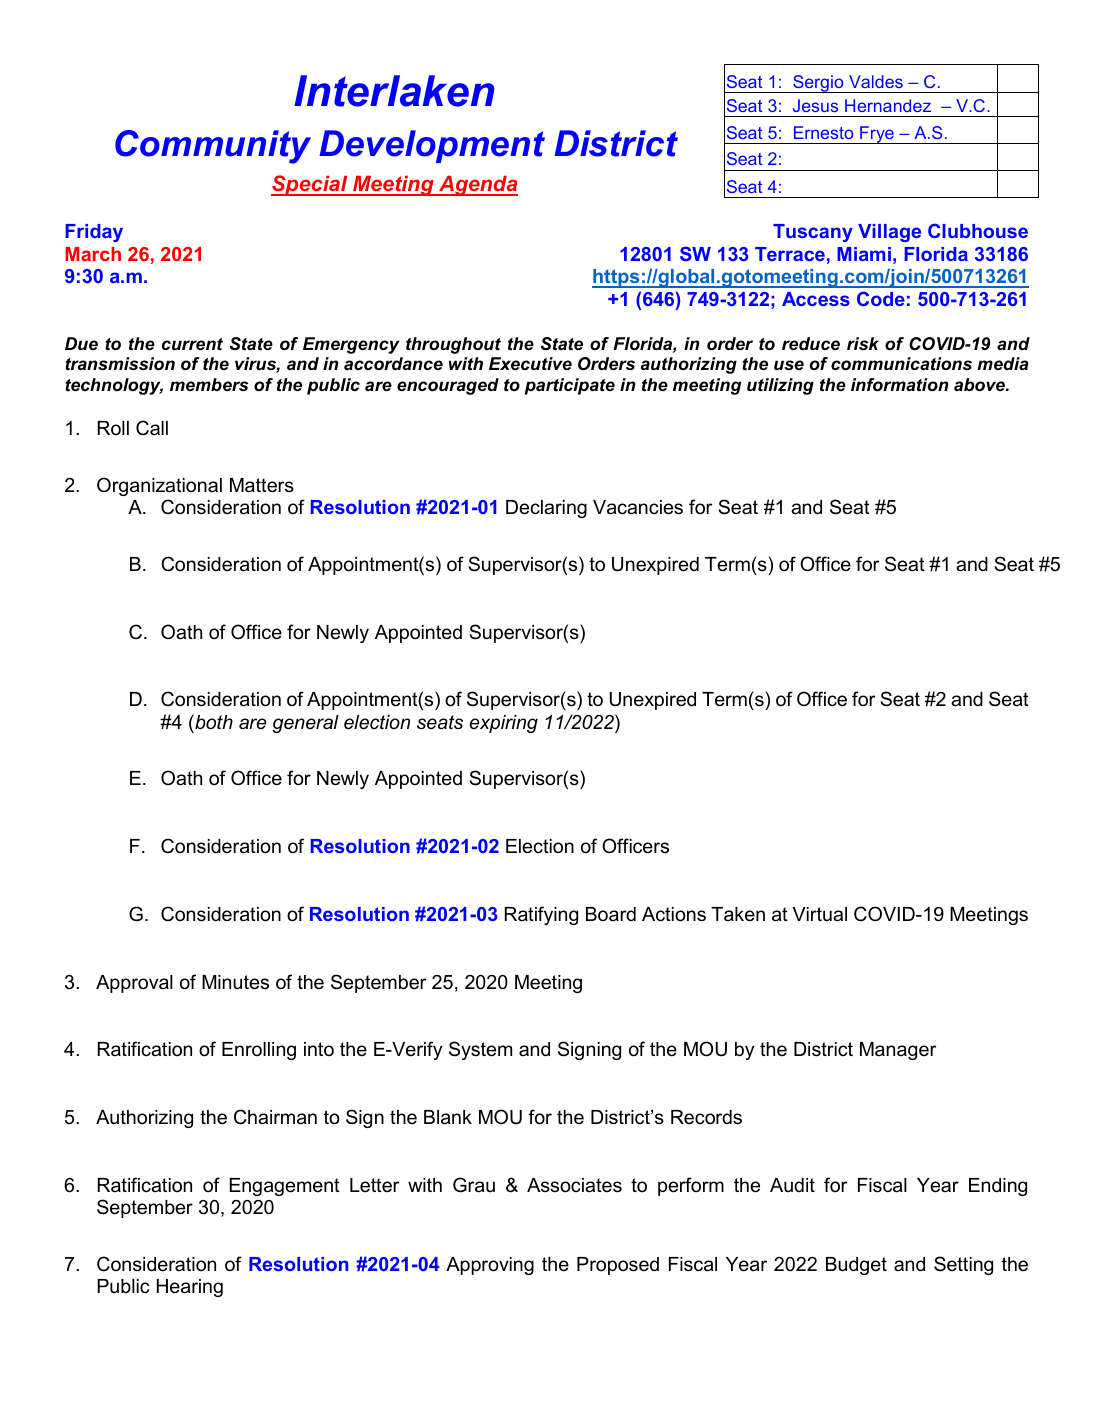 The image size is (1093, 1414). I want to click on Development, so click(432, 146).
